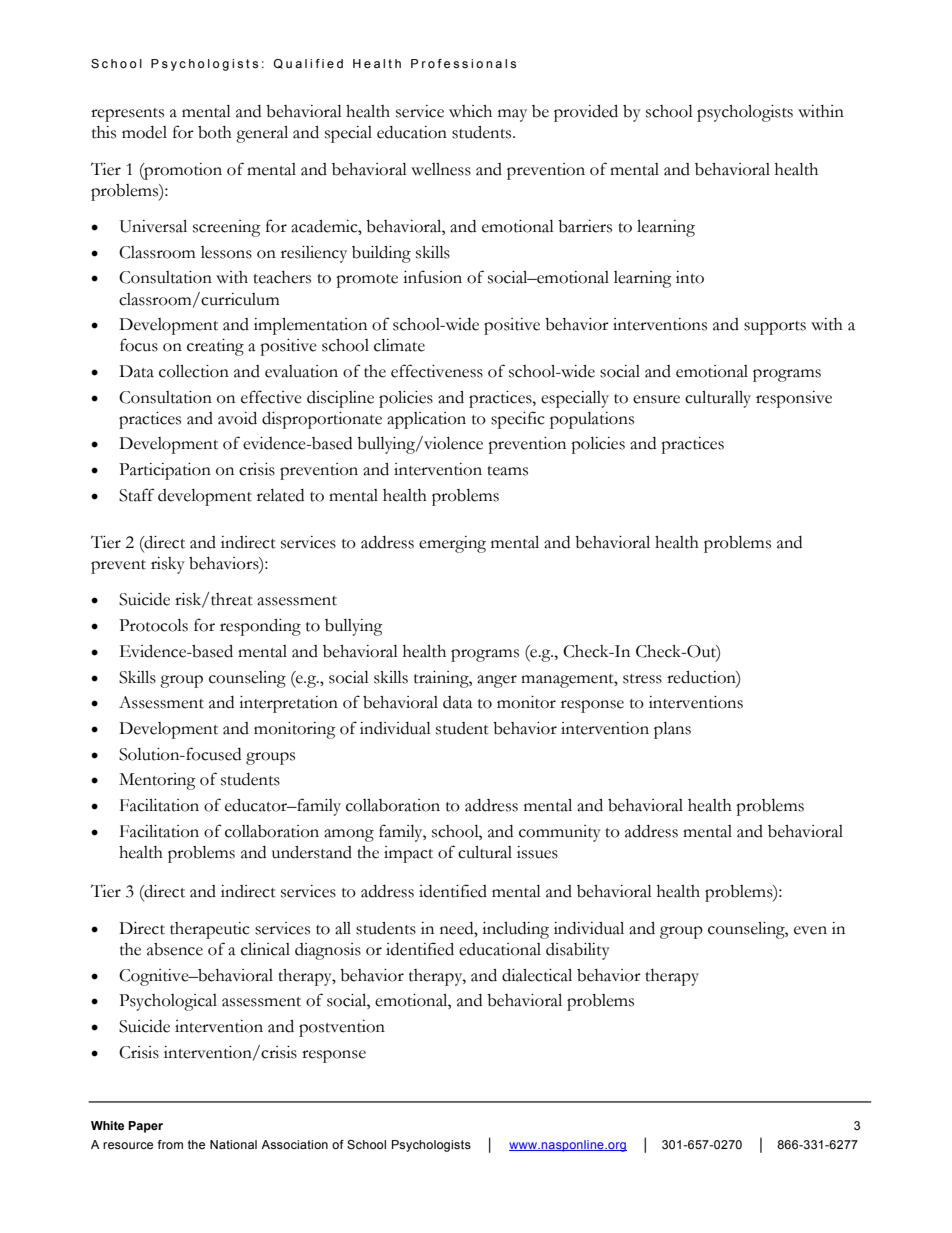  Describe the element at coordinates (656, 399) in the screenshot. I see `ensure` at that location.
